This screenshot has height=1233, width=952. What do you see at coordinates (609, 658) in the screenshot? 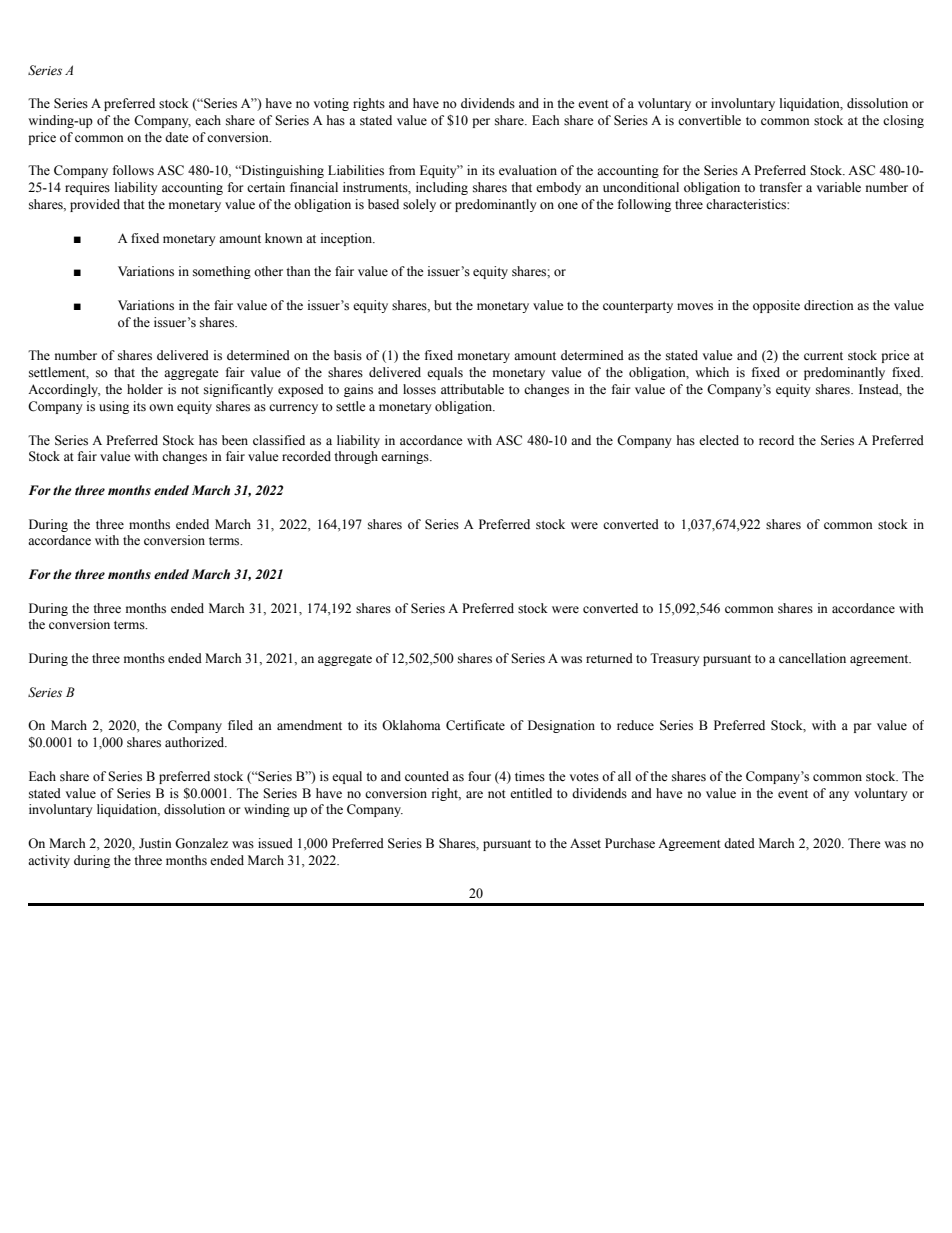
I see `returned` at bounding box center [609, 658].
